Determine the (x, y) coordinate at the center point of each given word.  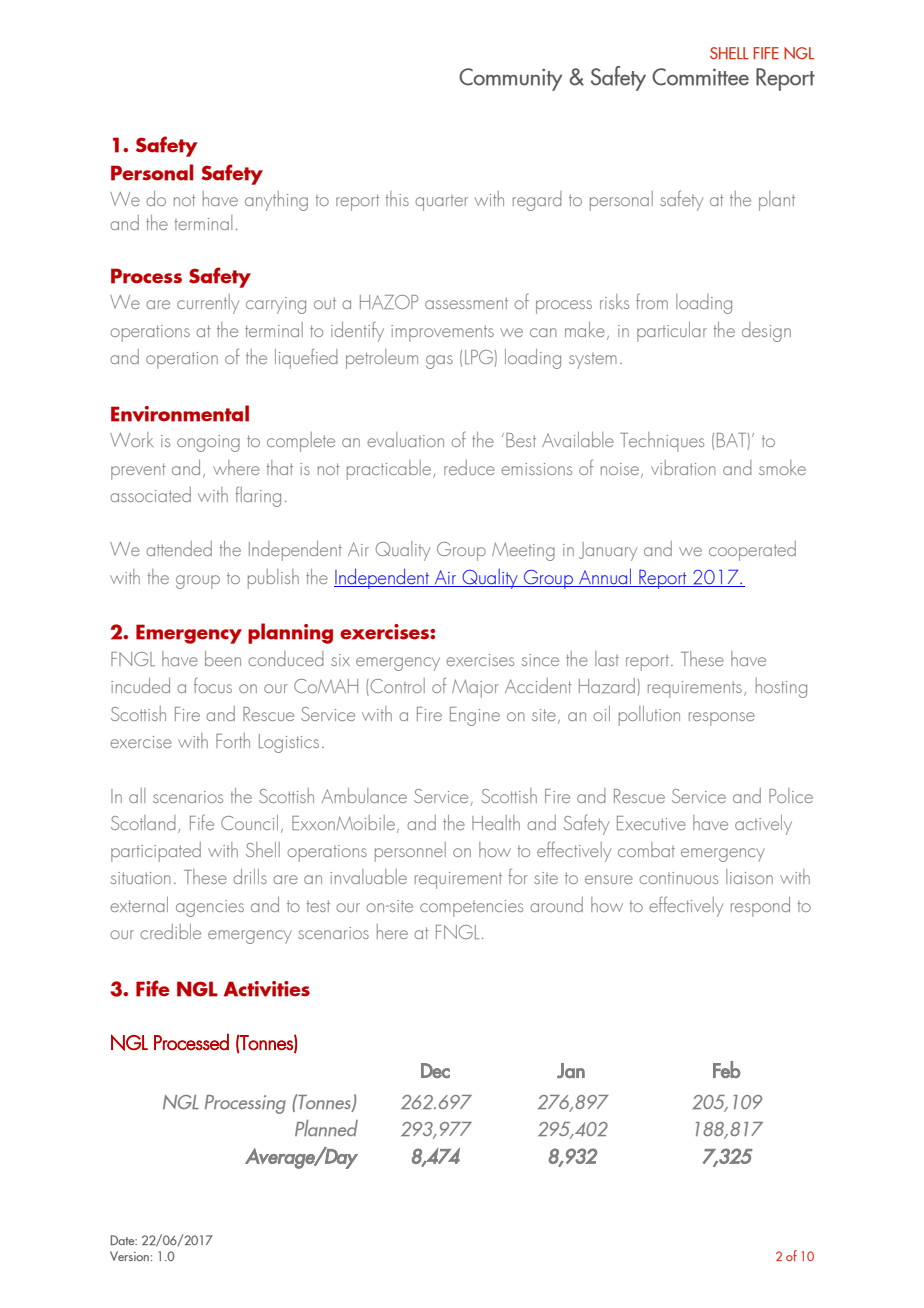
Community (510, 79)
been (223, 658)
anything (276, 201)
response (722, 719)
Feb (726, 1069)
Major (475, 688)
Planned (326, 1128)
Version (129, 1256)
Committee (700, 77)
